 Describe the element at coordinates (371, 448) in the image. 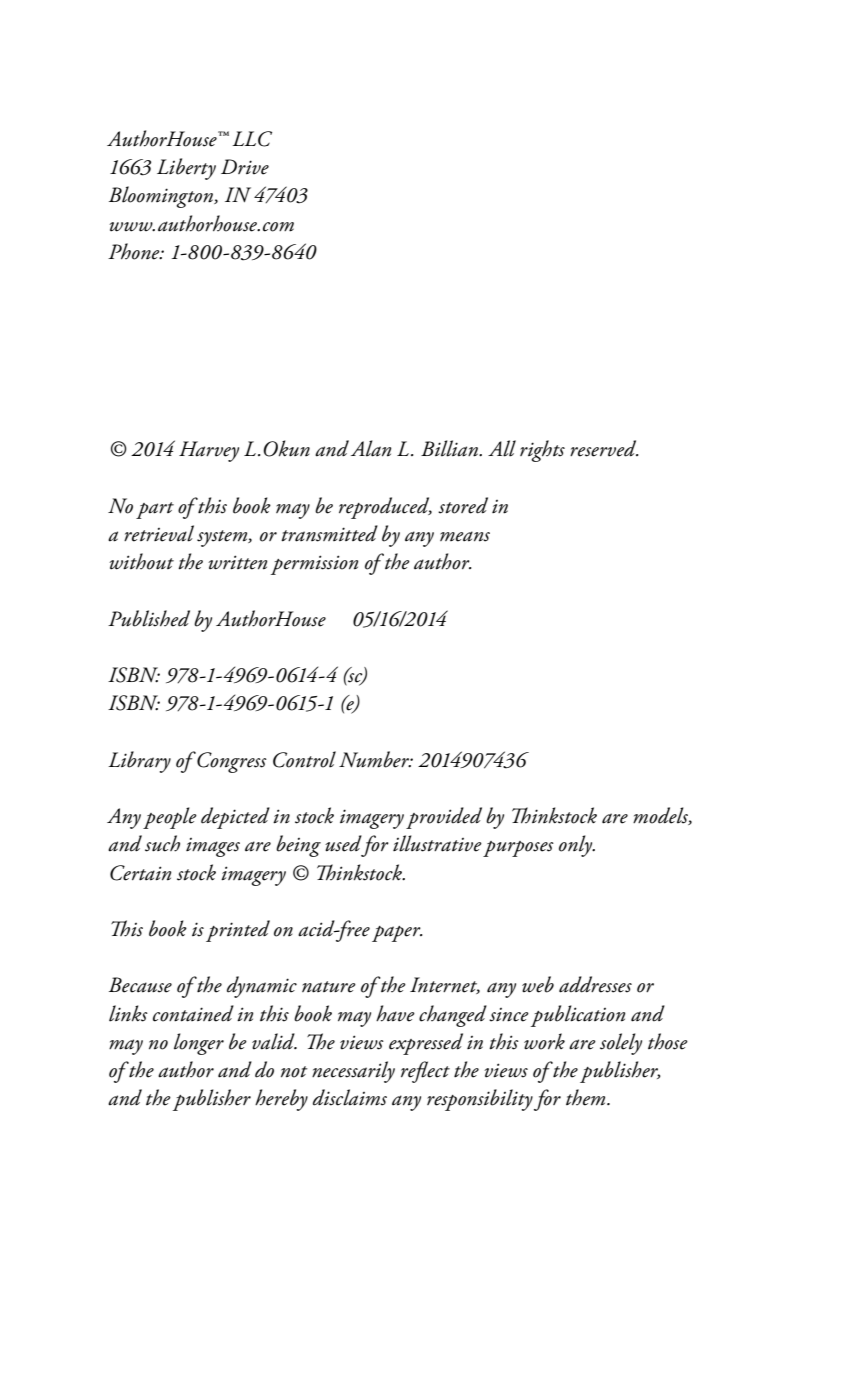

I see `Alan` at that location.
